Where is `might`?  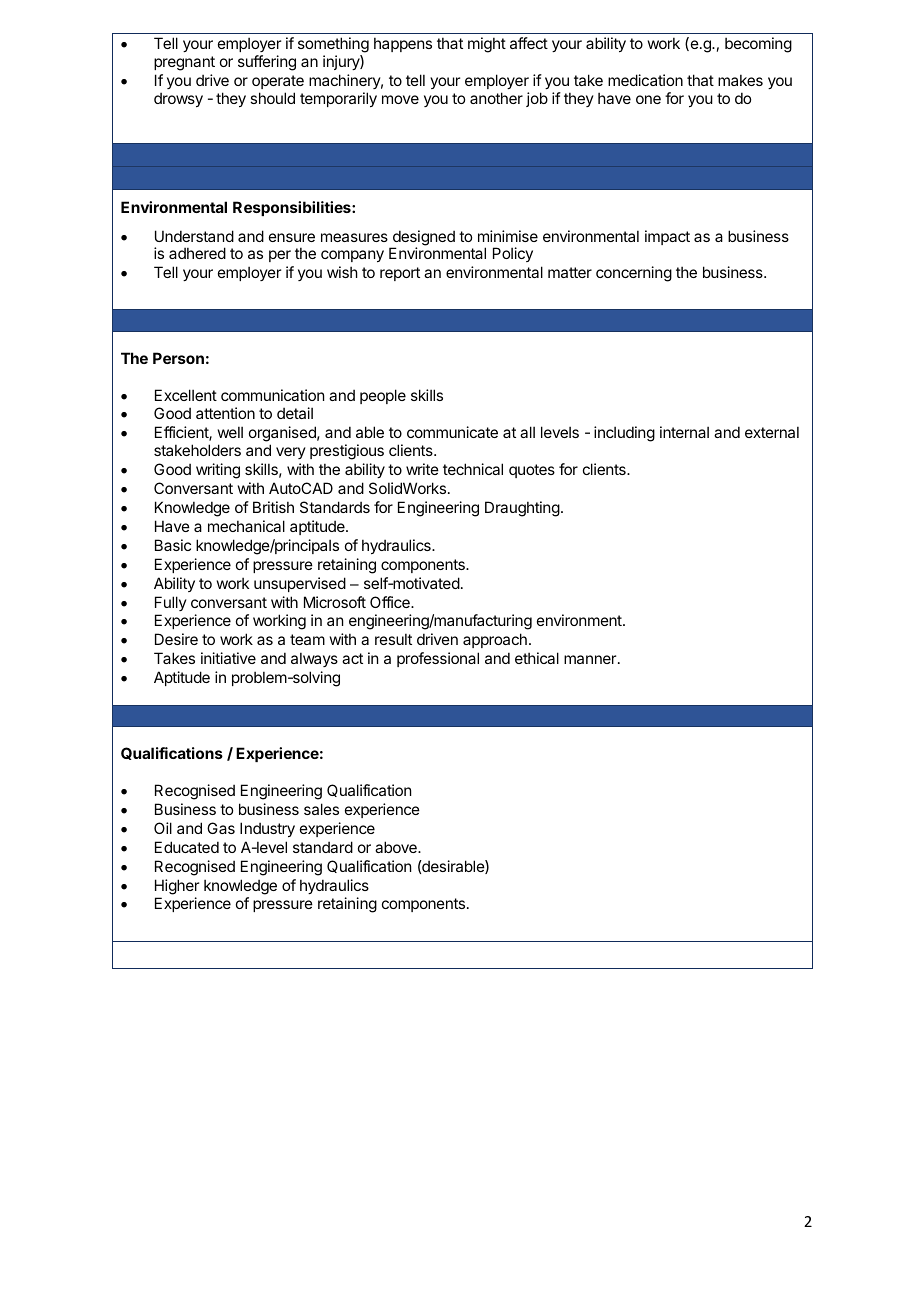
might is located at coordinates (487, 45).
